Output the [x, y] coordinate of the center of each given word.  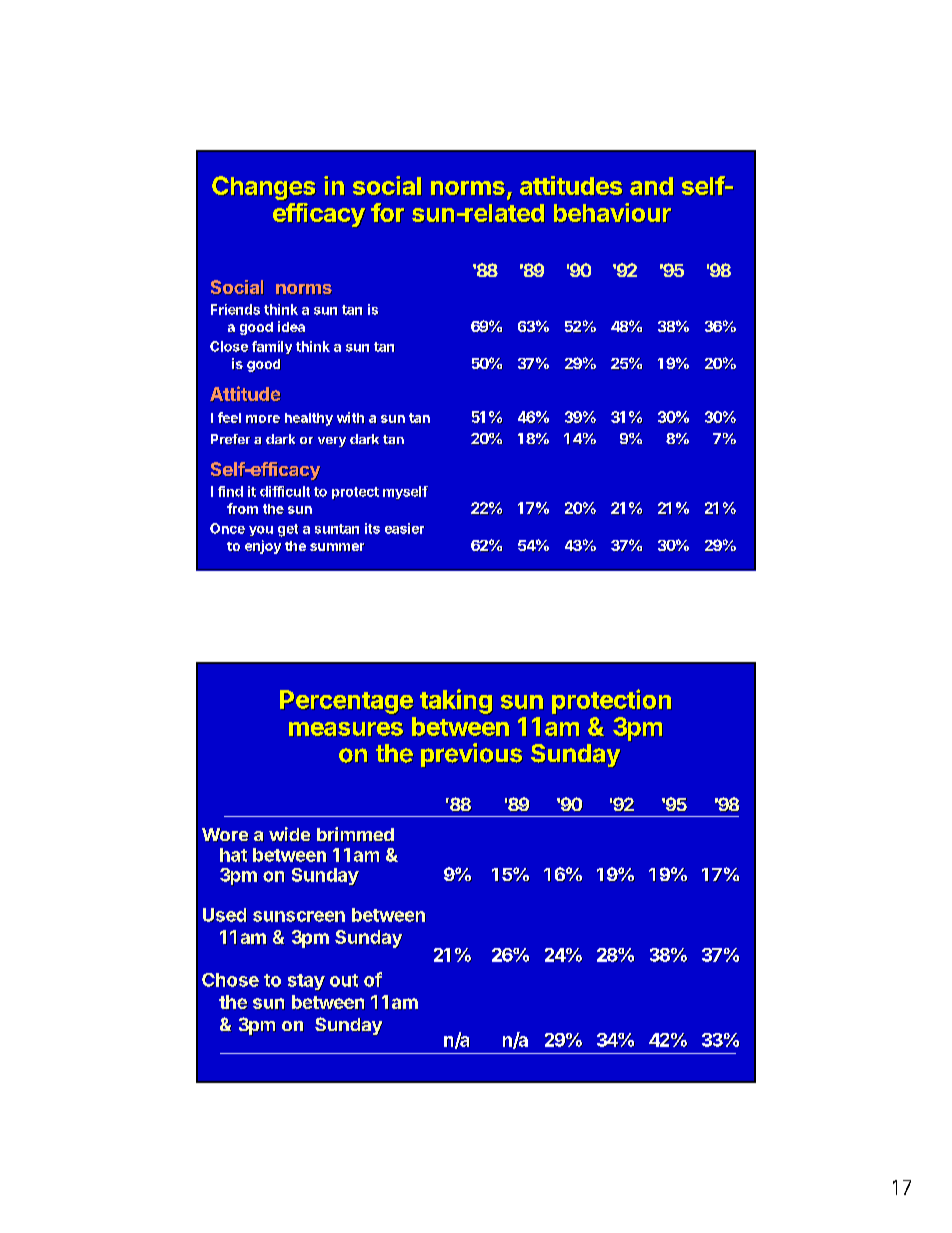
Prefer [231, 439]
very [332, 442]
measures [346, 729]
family [272, 348]
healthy [309, 419]
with [351, 418]
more [263, 419]
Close [229, 346]
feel [229, 418]
